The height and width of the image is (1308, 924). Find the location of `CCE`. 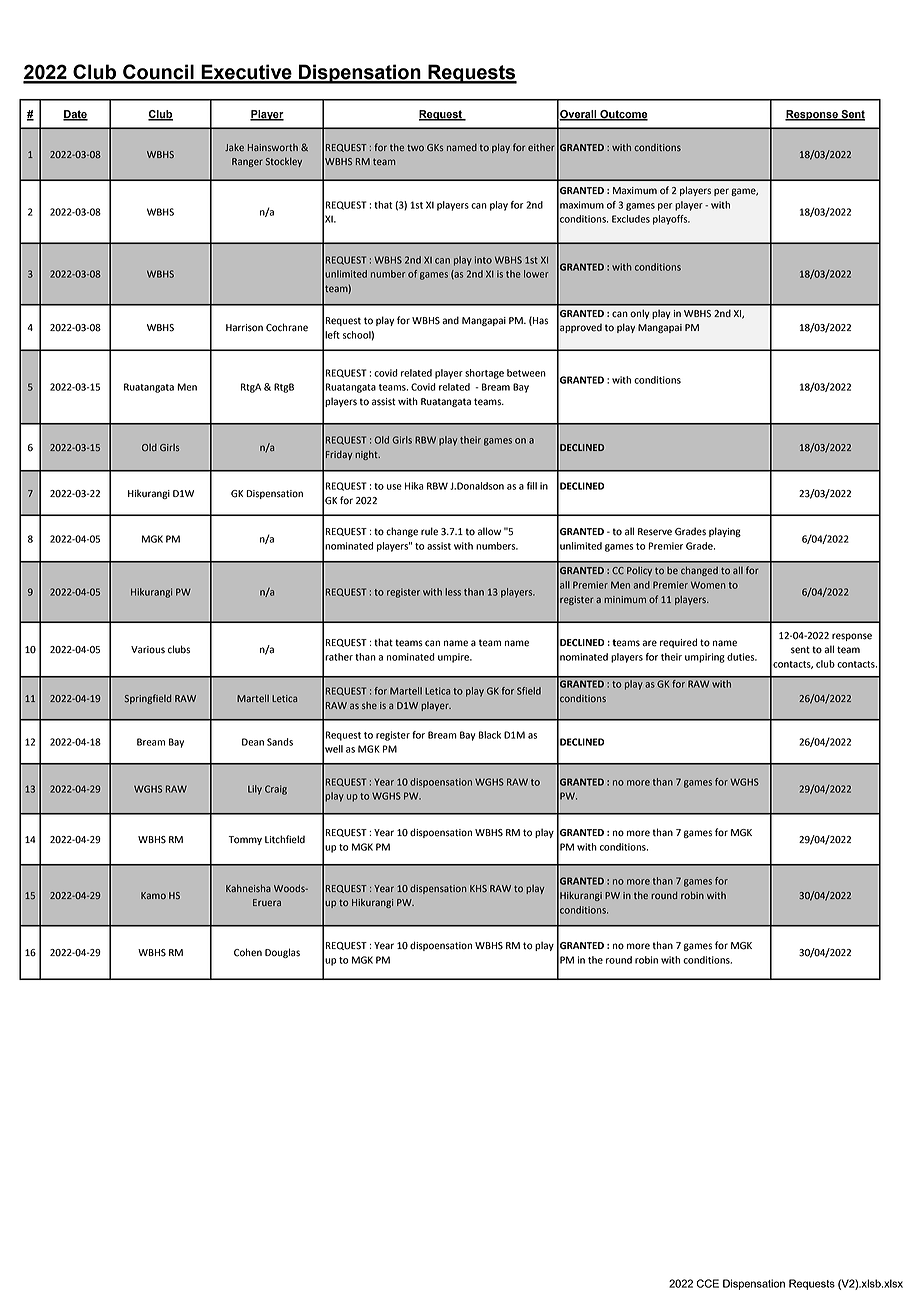

CCE is located at coordinates (707, 1283).
